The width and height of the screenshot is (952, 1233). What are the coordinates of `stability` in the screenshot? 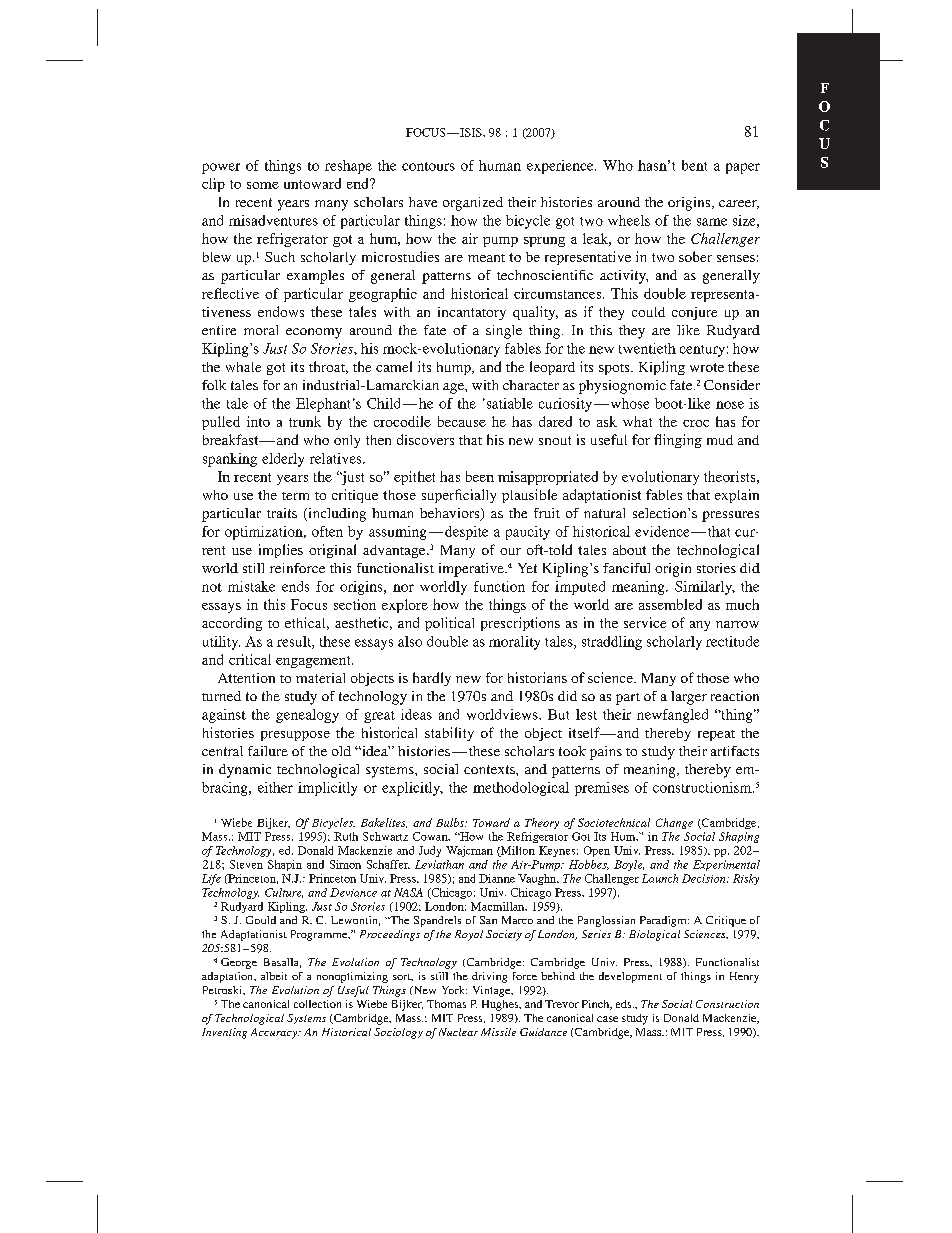 It's located at (449, 734).
